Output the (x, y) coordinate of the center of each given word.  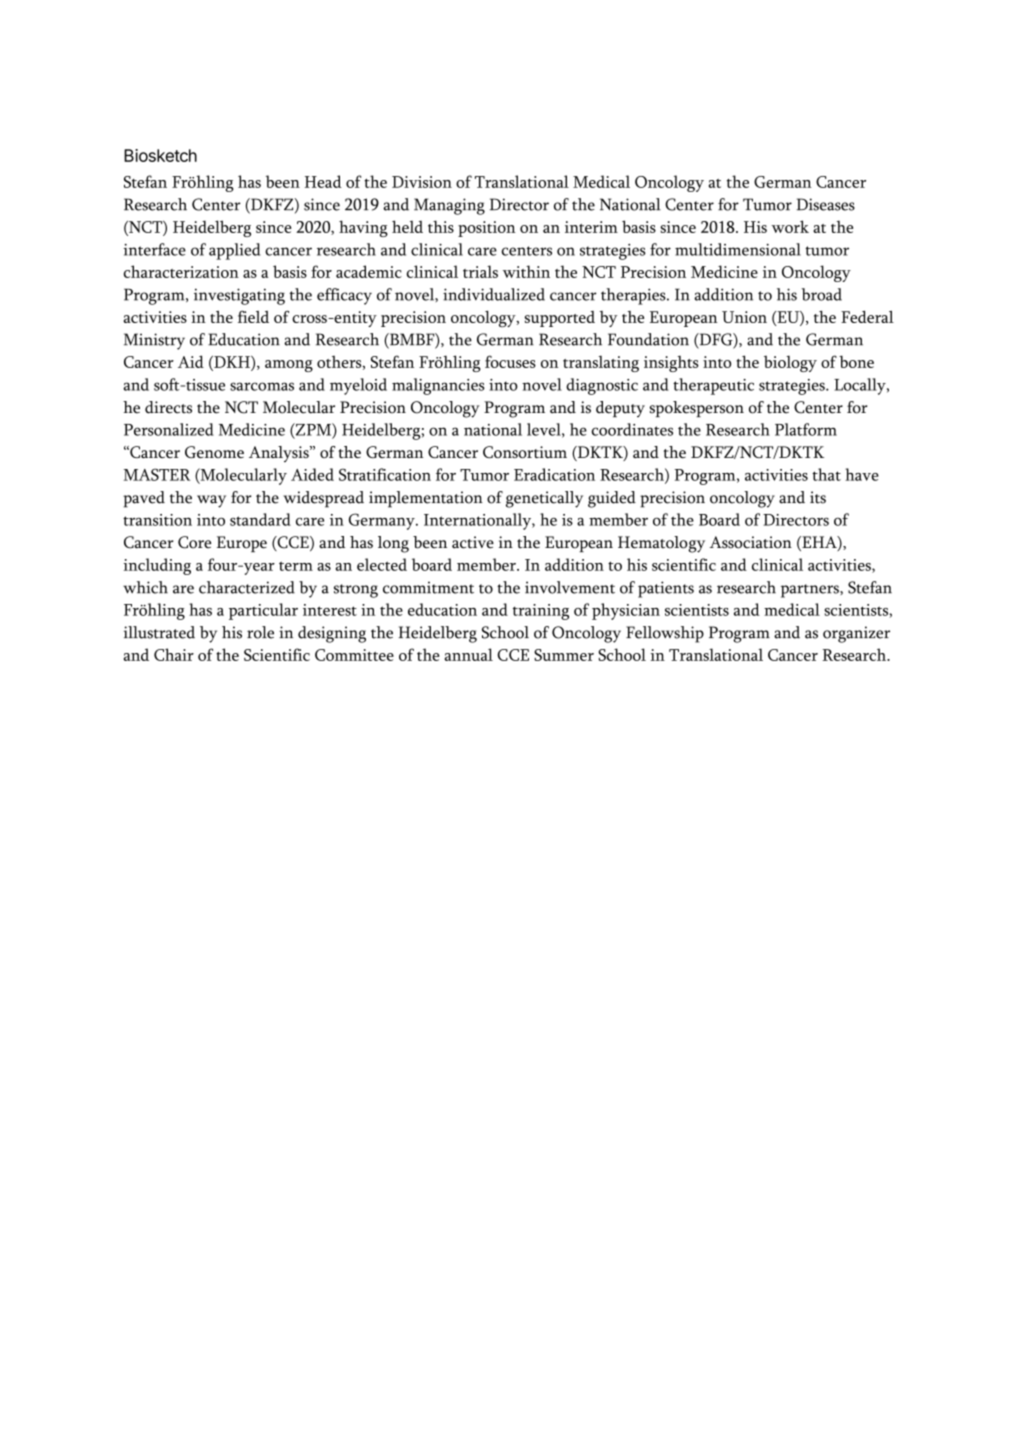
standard (260, 519)
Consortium (525, 452)
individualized (494, 294)
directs (168, 407)
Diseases (826, 204)
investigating (239, 296)
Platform (806, 429)
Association (750, 542)
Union (744, 317)
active (473, 542)
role (260, 632)
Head (323, 181)
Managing (449, 206)
